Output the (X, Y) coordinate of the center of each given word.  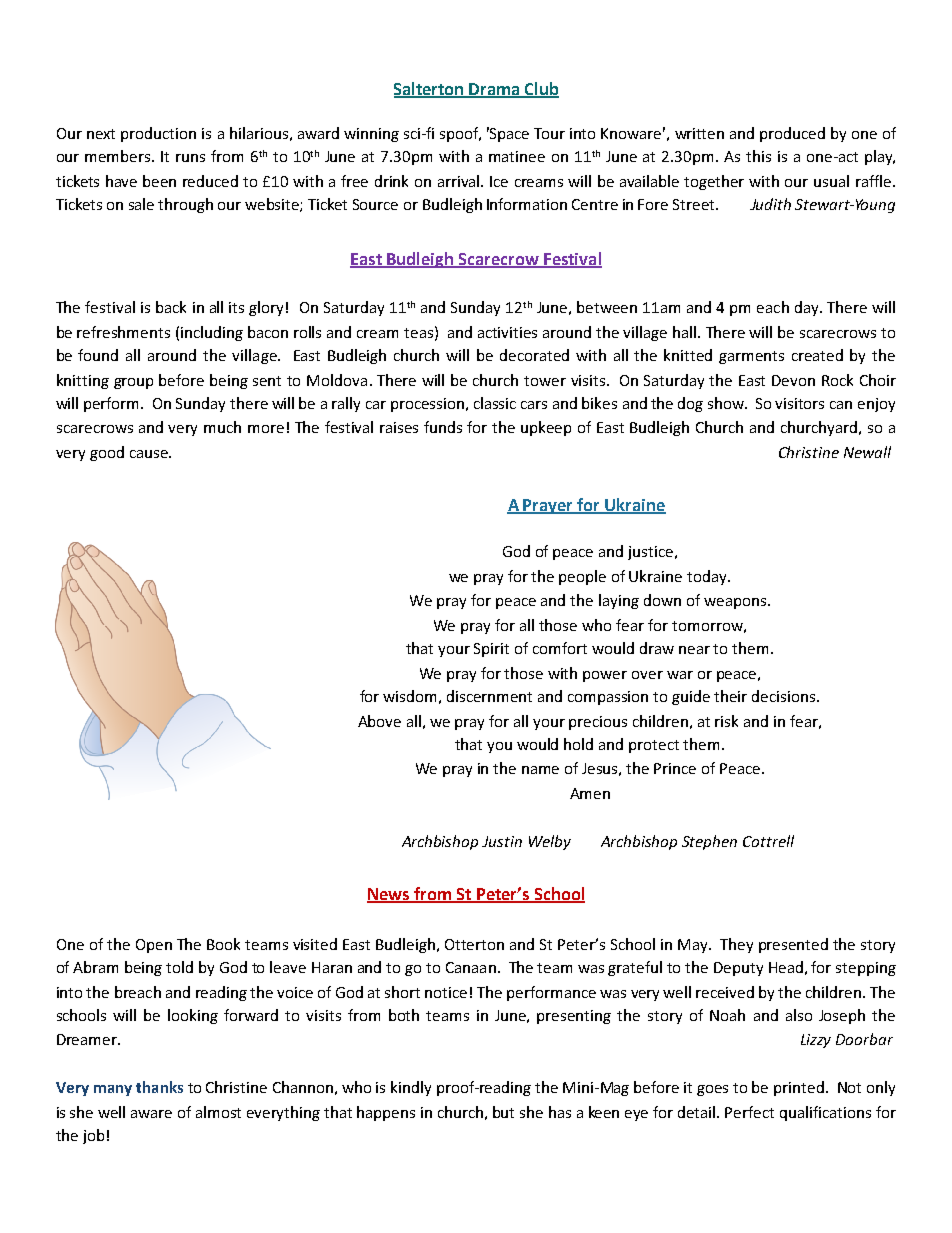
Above (379, 721)
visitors (799, 403)
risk (726, 721)
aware (151, 1114)
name (540, 770)
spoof (460, 134)
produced (792, 134)
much (222, 427)
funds (443, 427)
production (158, 134)
